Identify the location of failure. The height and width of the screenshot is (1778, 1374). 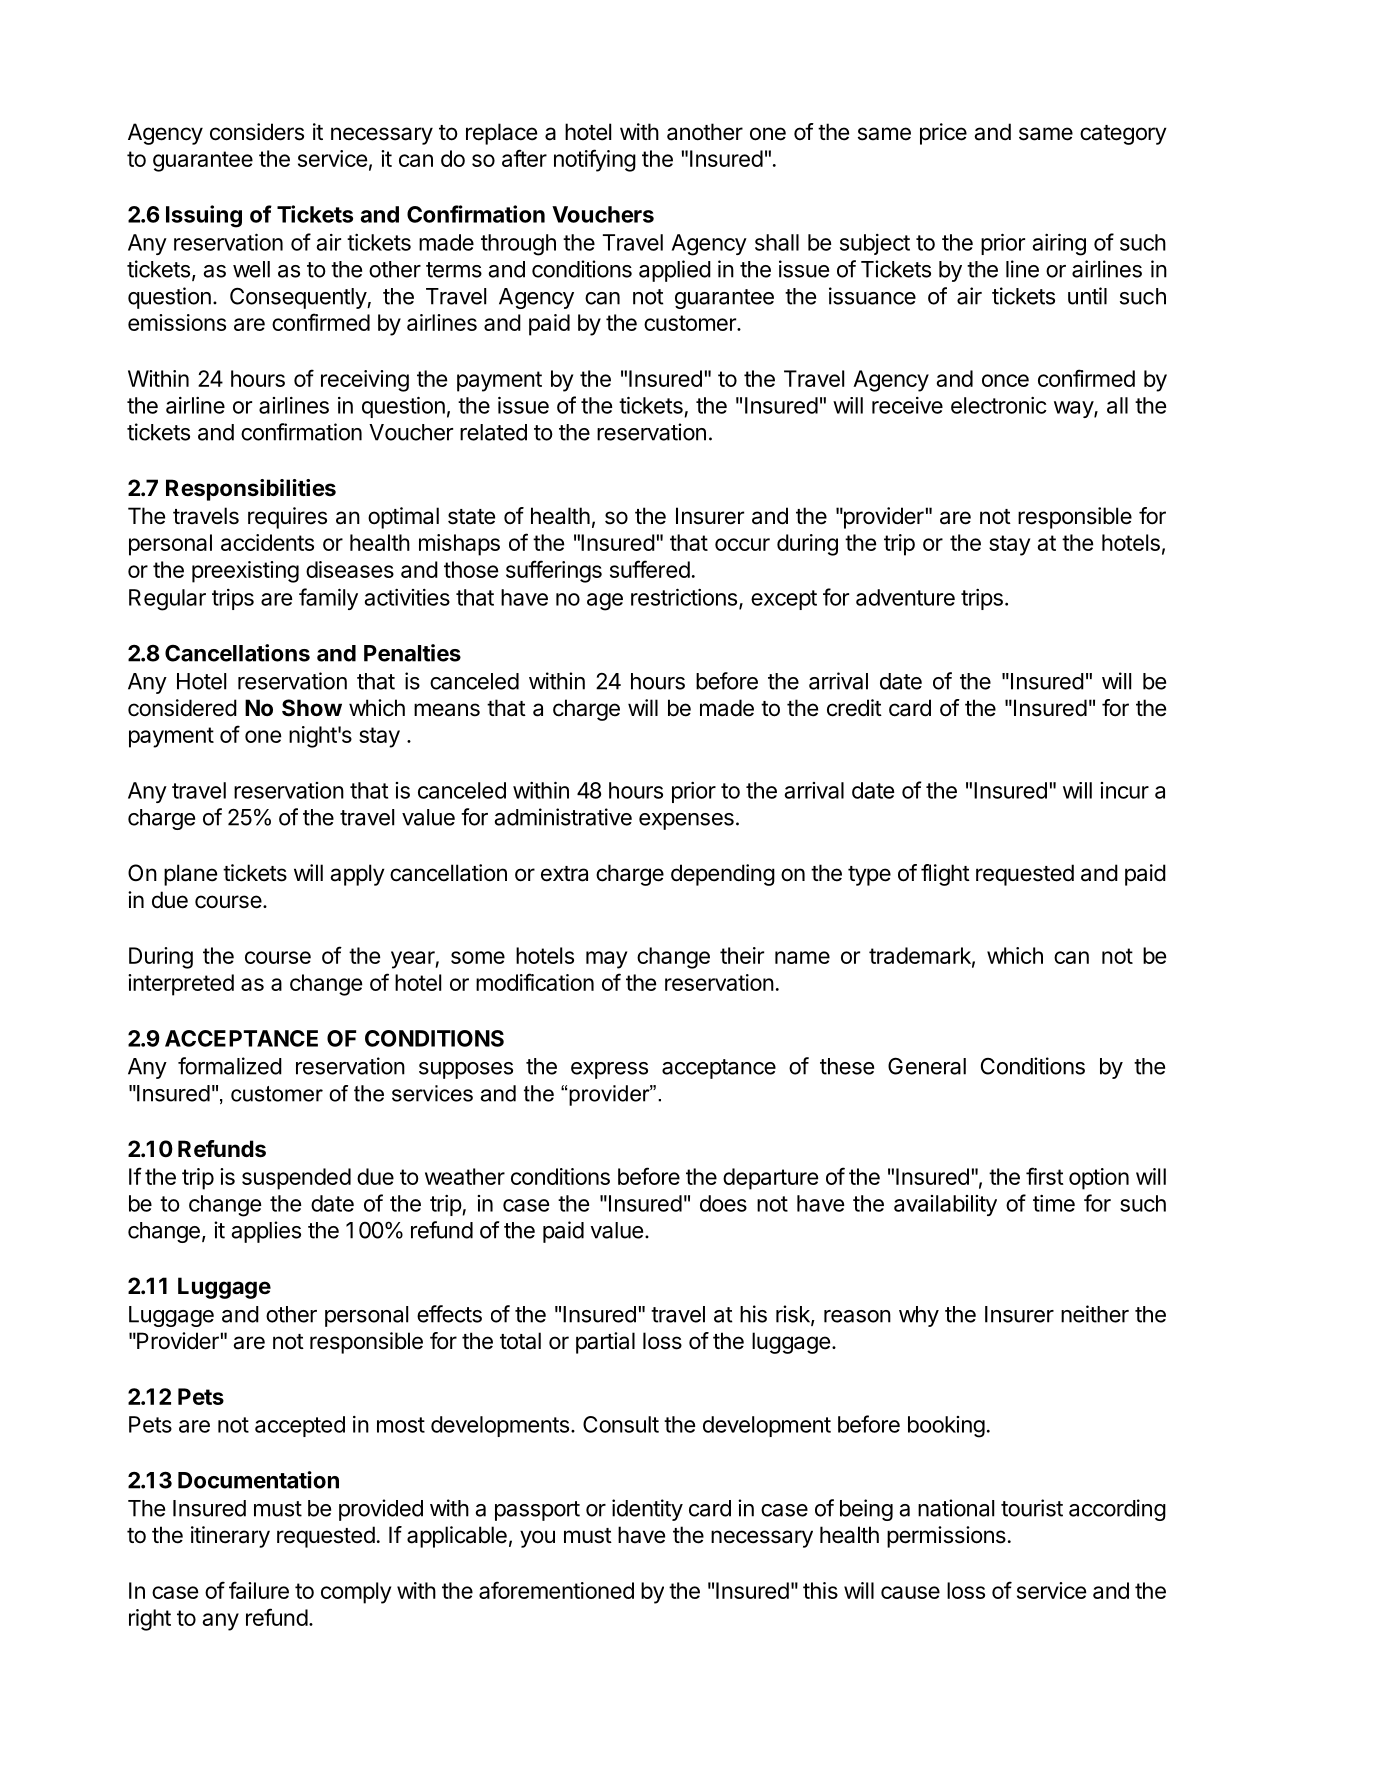
(259, 1590).
